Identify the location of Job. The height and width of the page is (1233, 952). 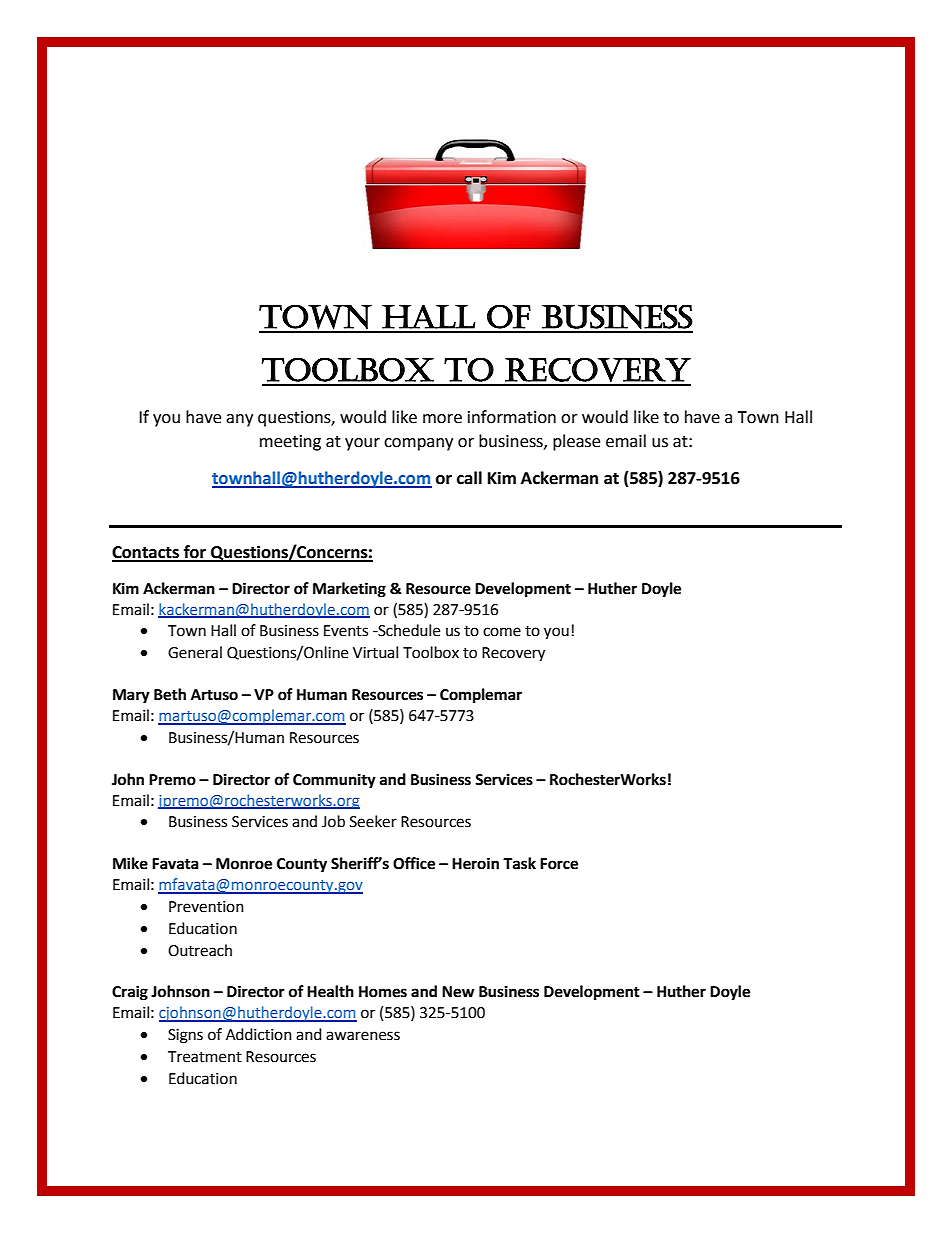
(333, 821).
